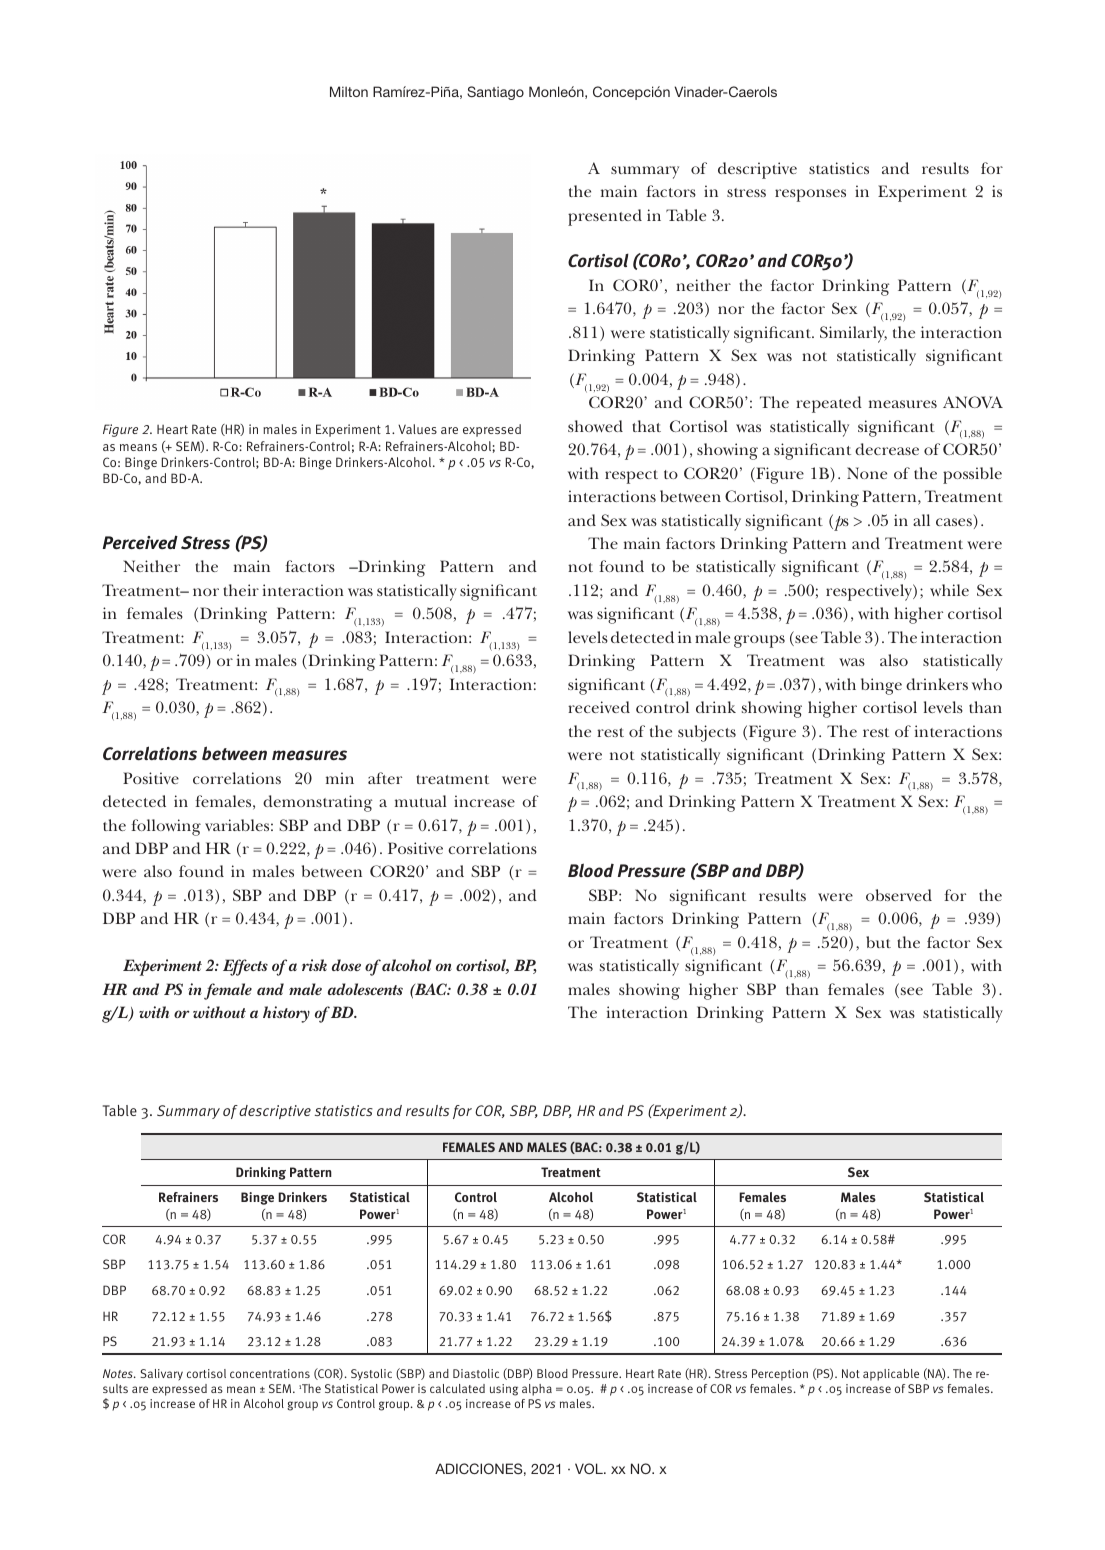  I want to click on concentrations, so click(270, 1373).
